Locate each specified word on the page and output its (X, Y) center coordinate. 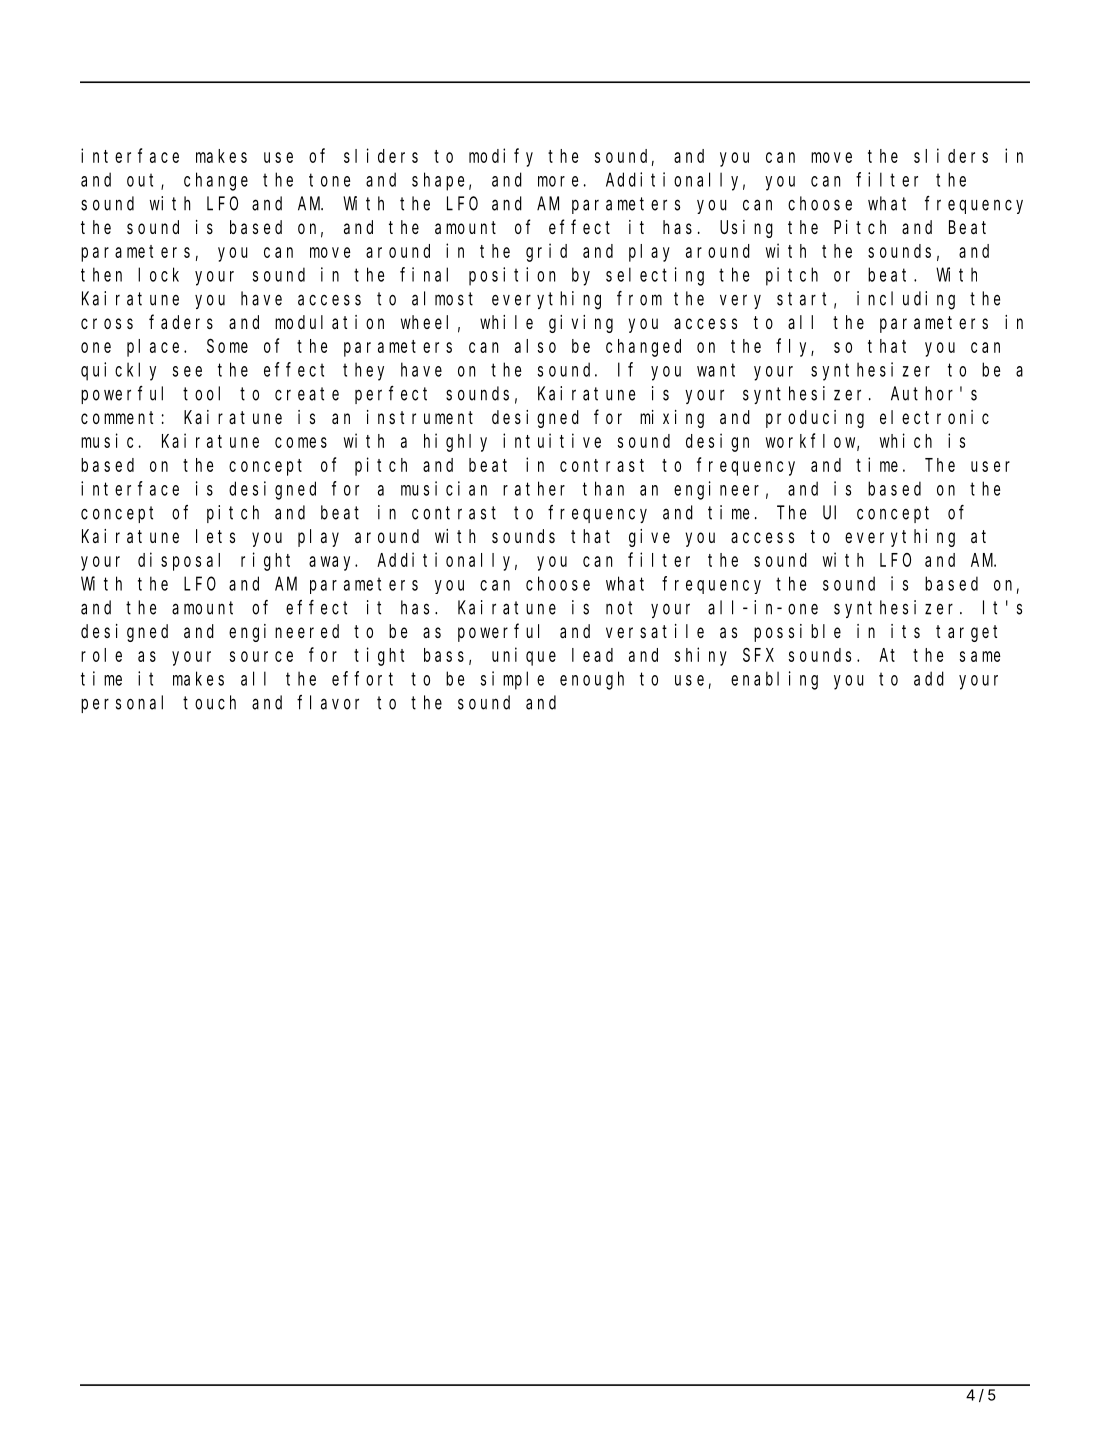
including (906, 300)
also (535, 346)
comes (301, 442)
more (558, 181)
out (144, 181)
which (906, 440)
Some (227, 346)
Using (746, 229)
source (261, 656)
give (649, 538)
